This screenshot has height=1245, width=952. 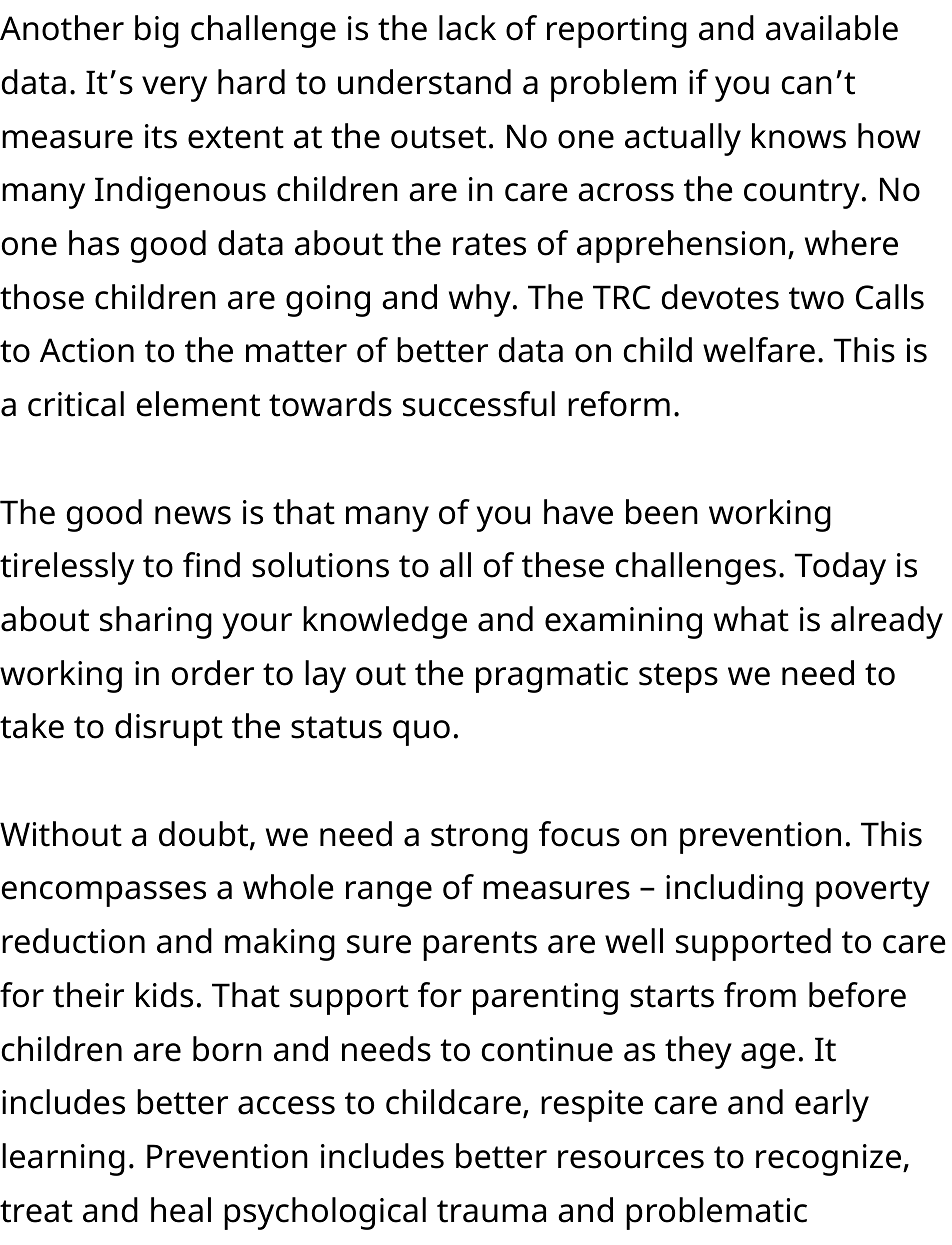 I want to click on successful, so click(x=479, y=404).
